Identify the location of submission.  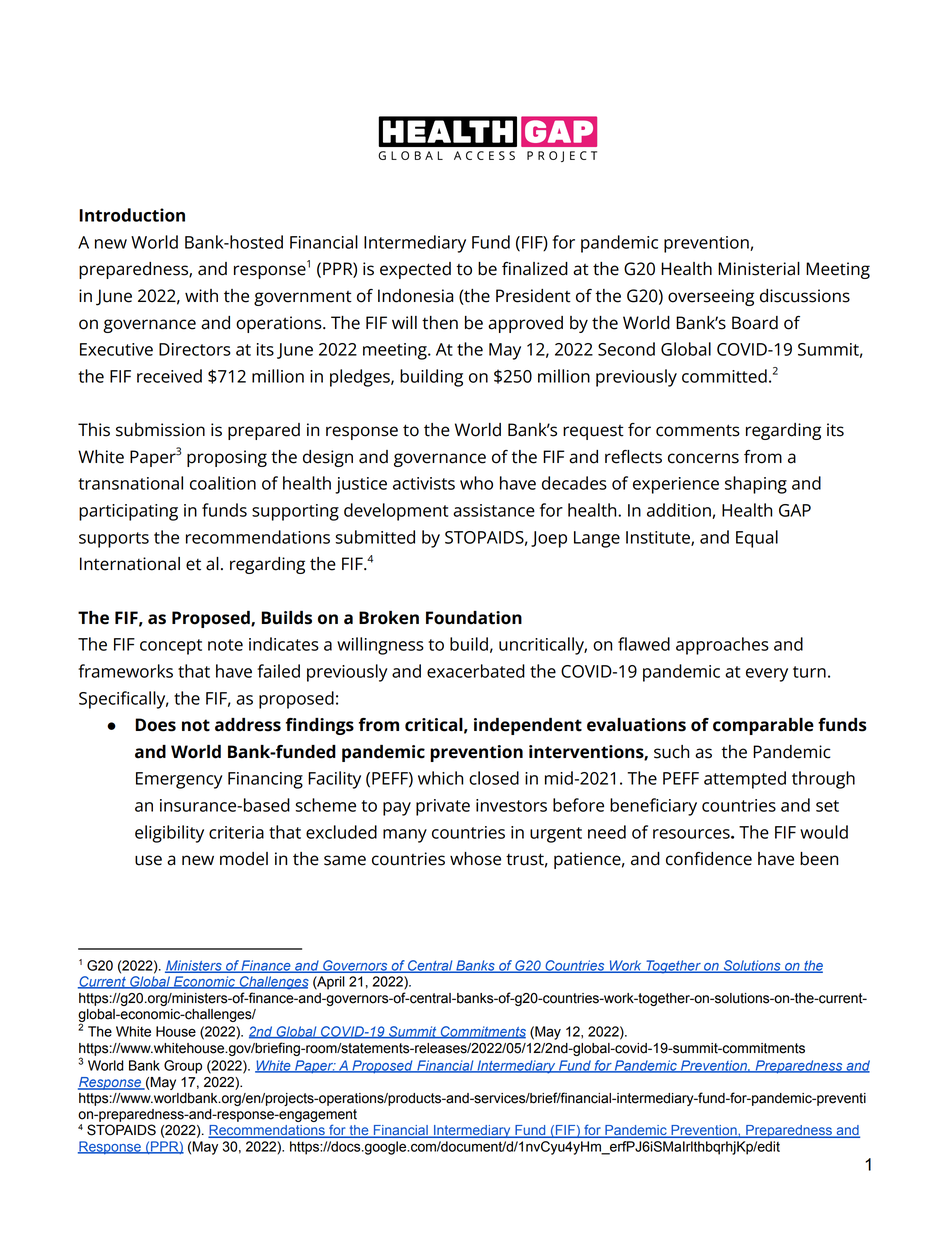
(160, 430).
